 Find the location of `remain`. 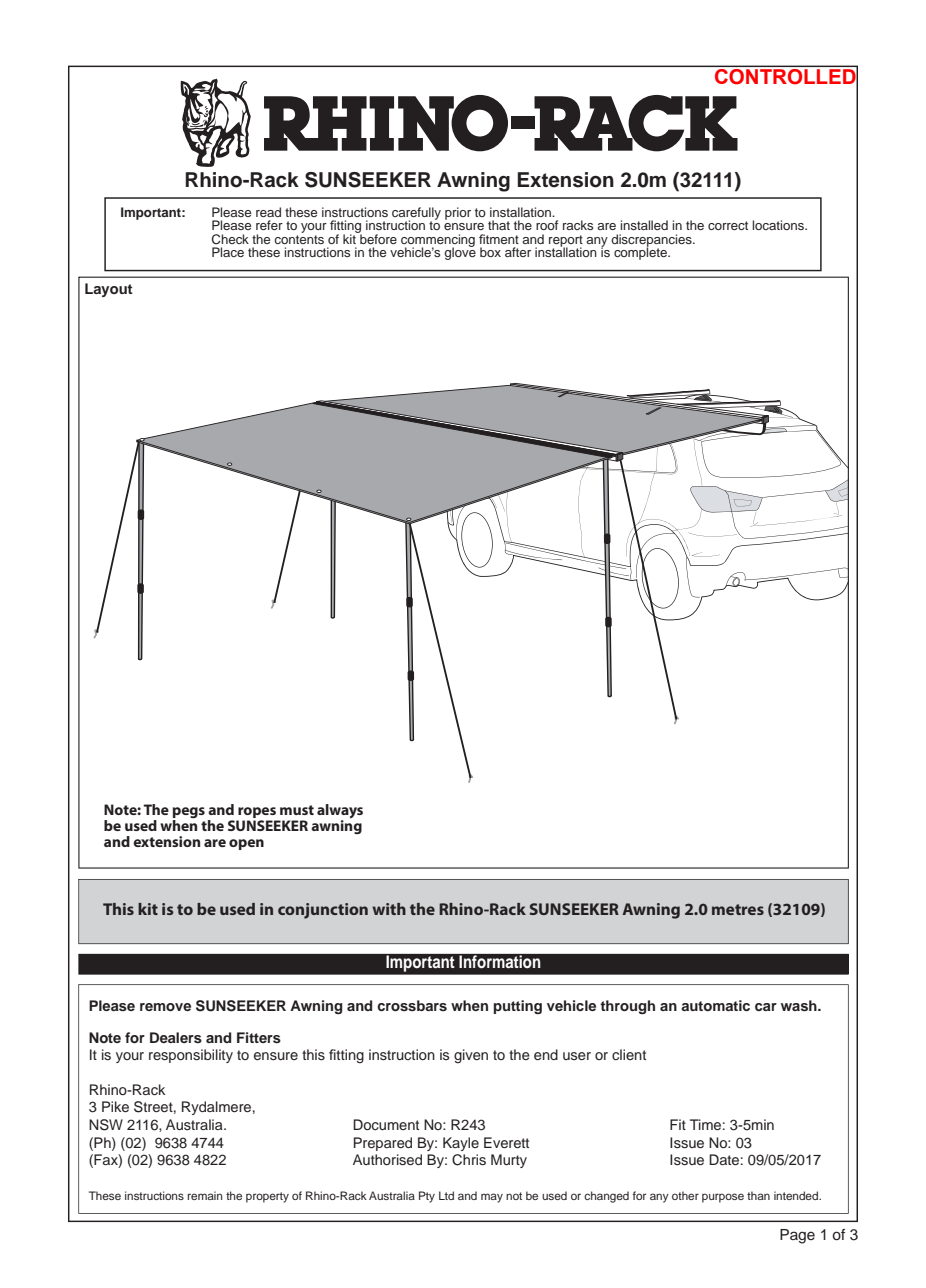

remain is located at coordinates (205, 1195).
